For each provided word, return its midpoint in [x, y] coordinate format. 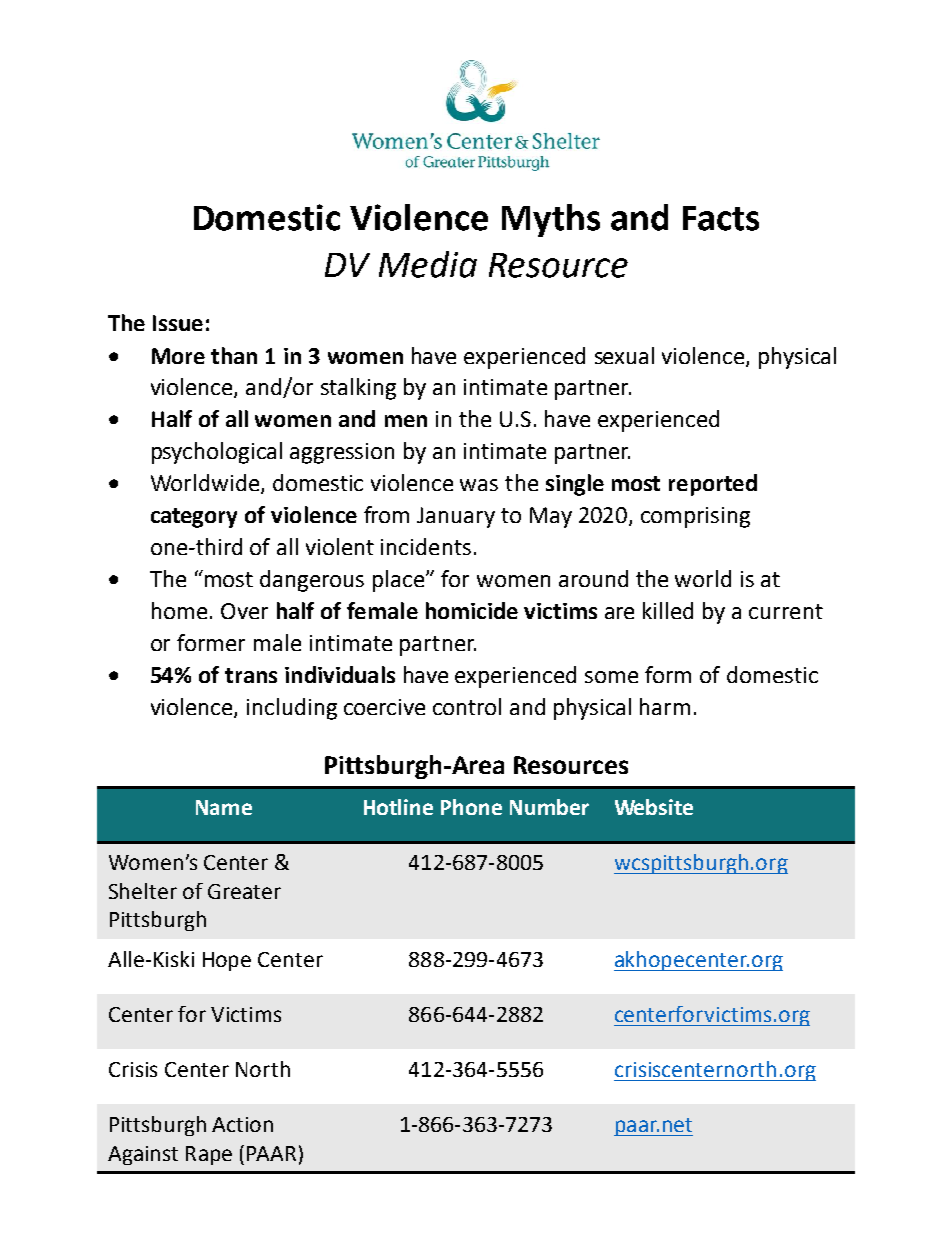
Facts [721, 218]
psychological [217, 453]
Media [428, 264]
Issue [178, 323]
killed [668, 610]
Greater [244, 891]
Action [242, 1124]
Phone [471, 807]
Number [549, 807]
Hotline [398, 807]
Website [654, 807]
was [479, 485]
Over [244, 611]
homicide [472, 610]
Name [224, 807]
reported [713, 485]
